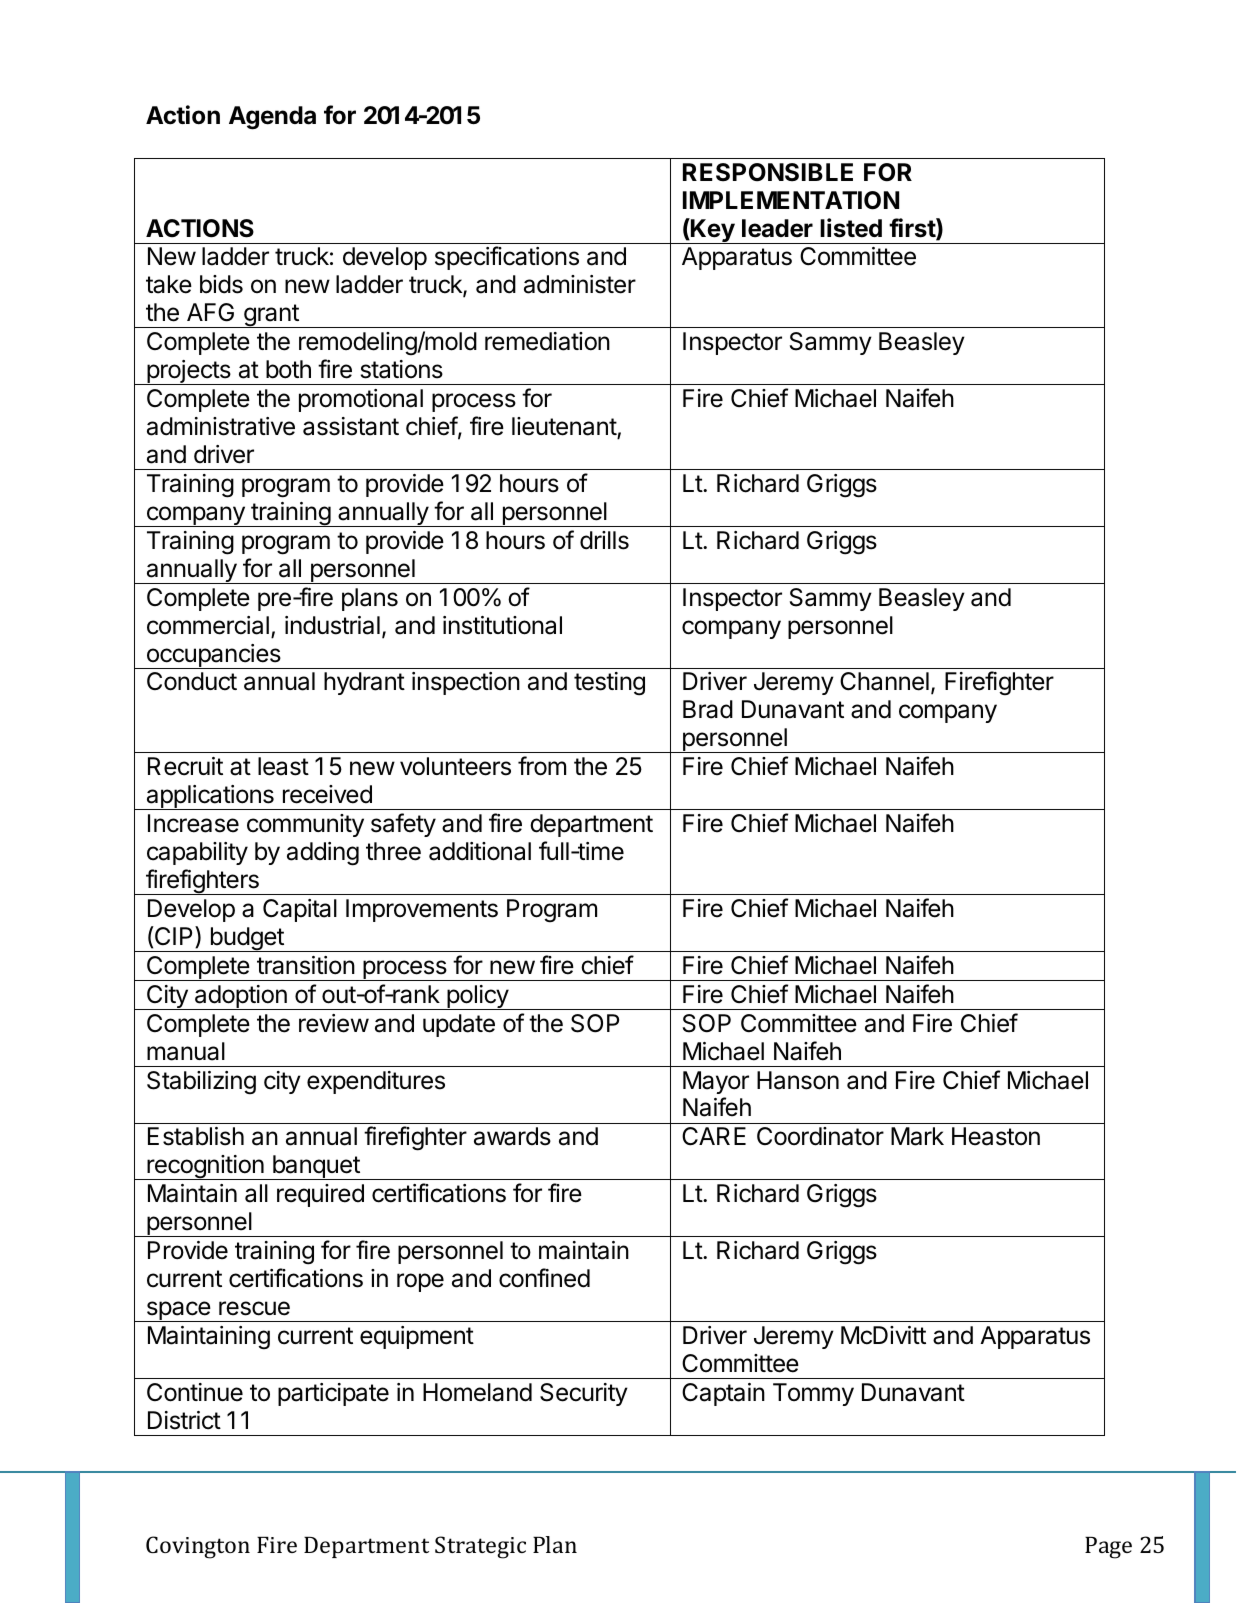  I want to click on Continue, so click(195, 1392).
